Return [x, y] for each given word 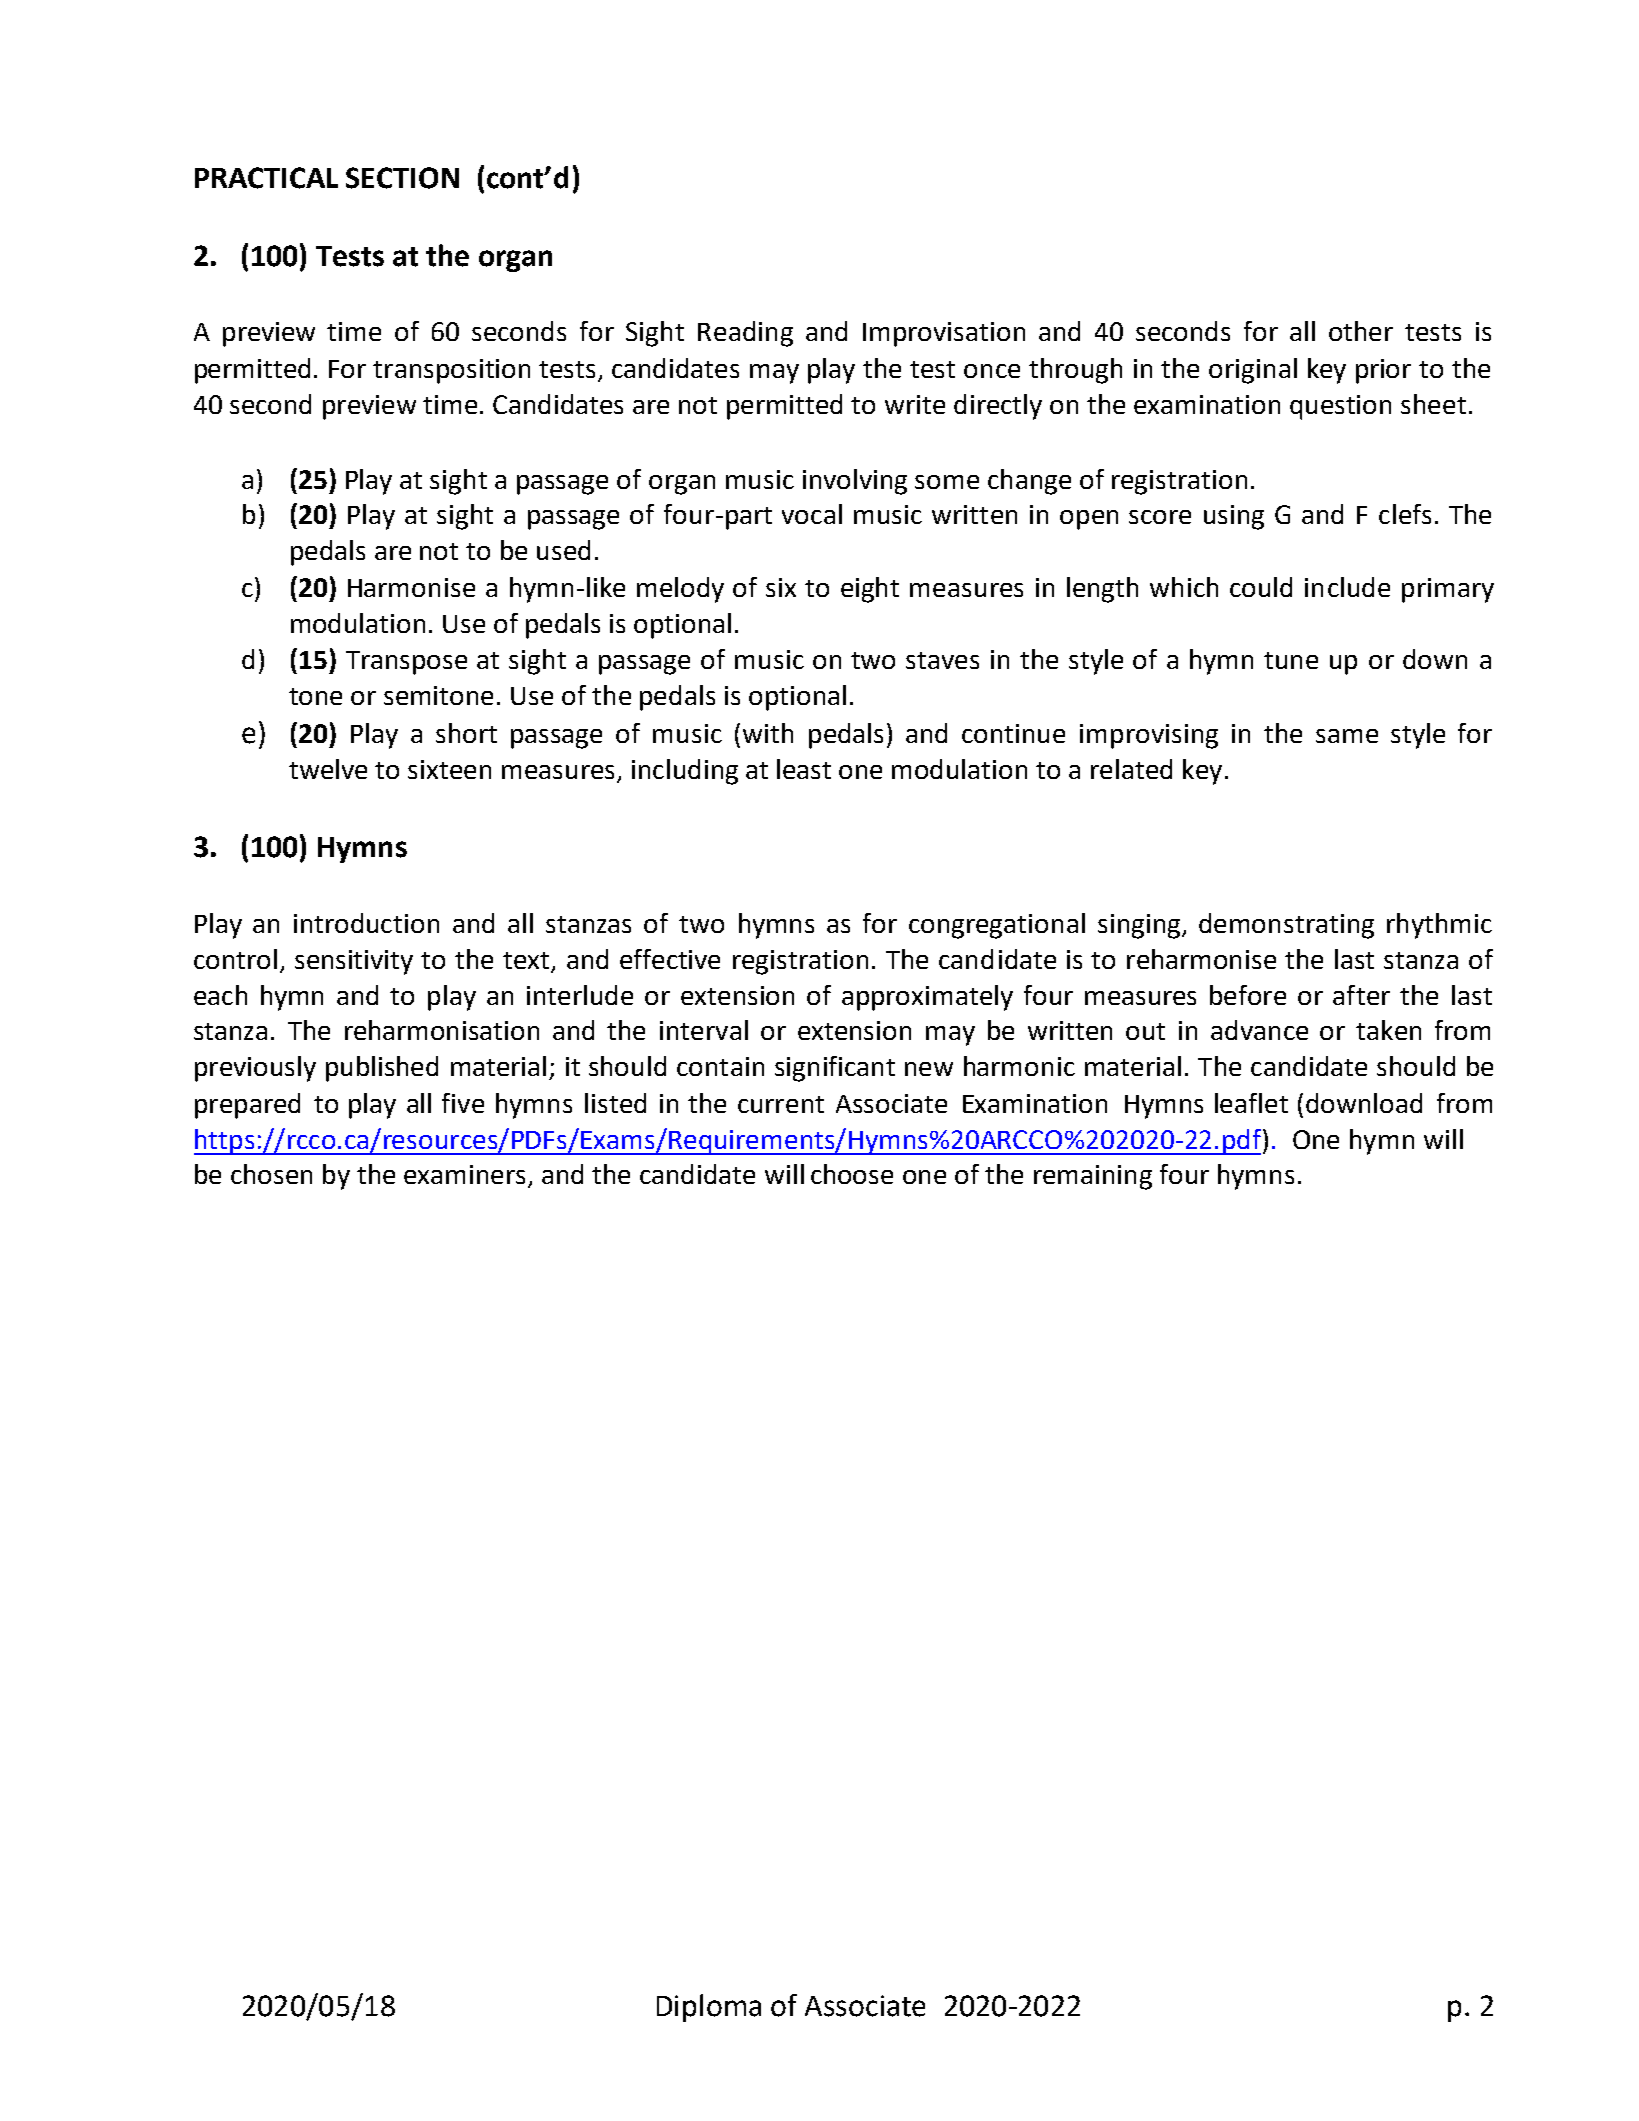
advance [1259, 1030]
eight [870, 590]
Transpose [406, 663]
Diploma [709, 2008]
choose [852, 1174]
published [382, 1069]
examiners [464, 1174]
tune [1291, 660]
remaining [1093, 1177]
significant [835, 1069]
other [1361, 331]
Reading [745, 334]
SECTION [402, 178]
